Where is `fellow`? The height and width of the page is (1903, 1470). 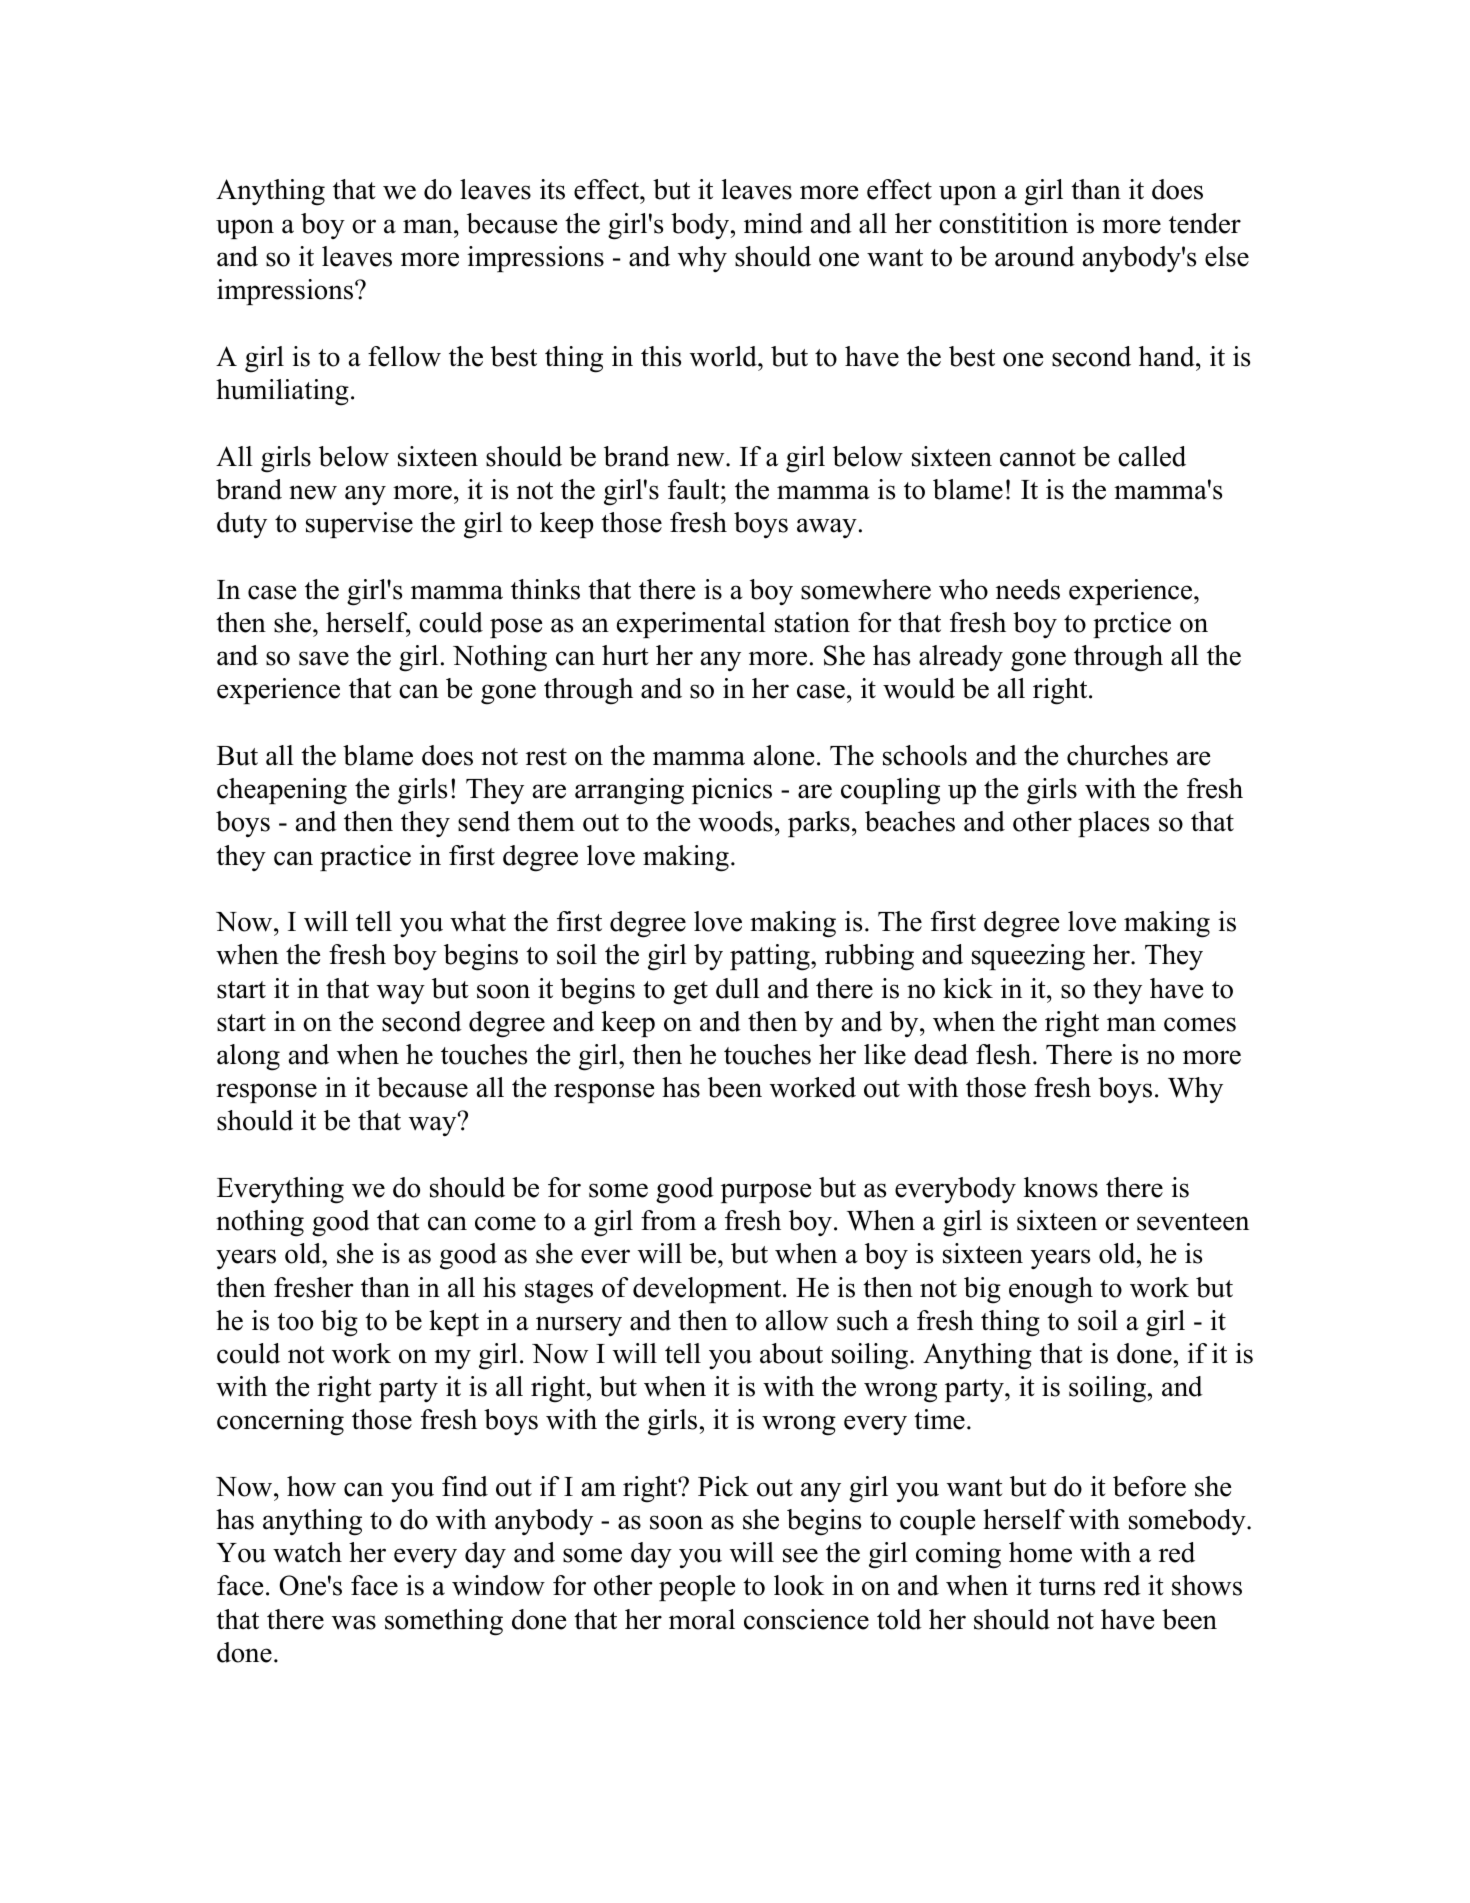 fellow is located at coordinates (404, 356).
